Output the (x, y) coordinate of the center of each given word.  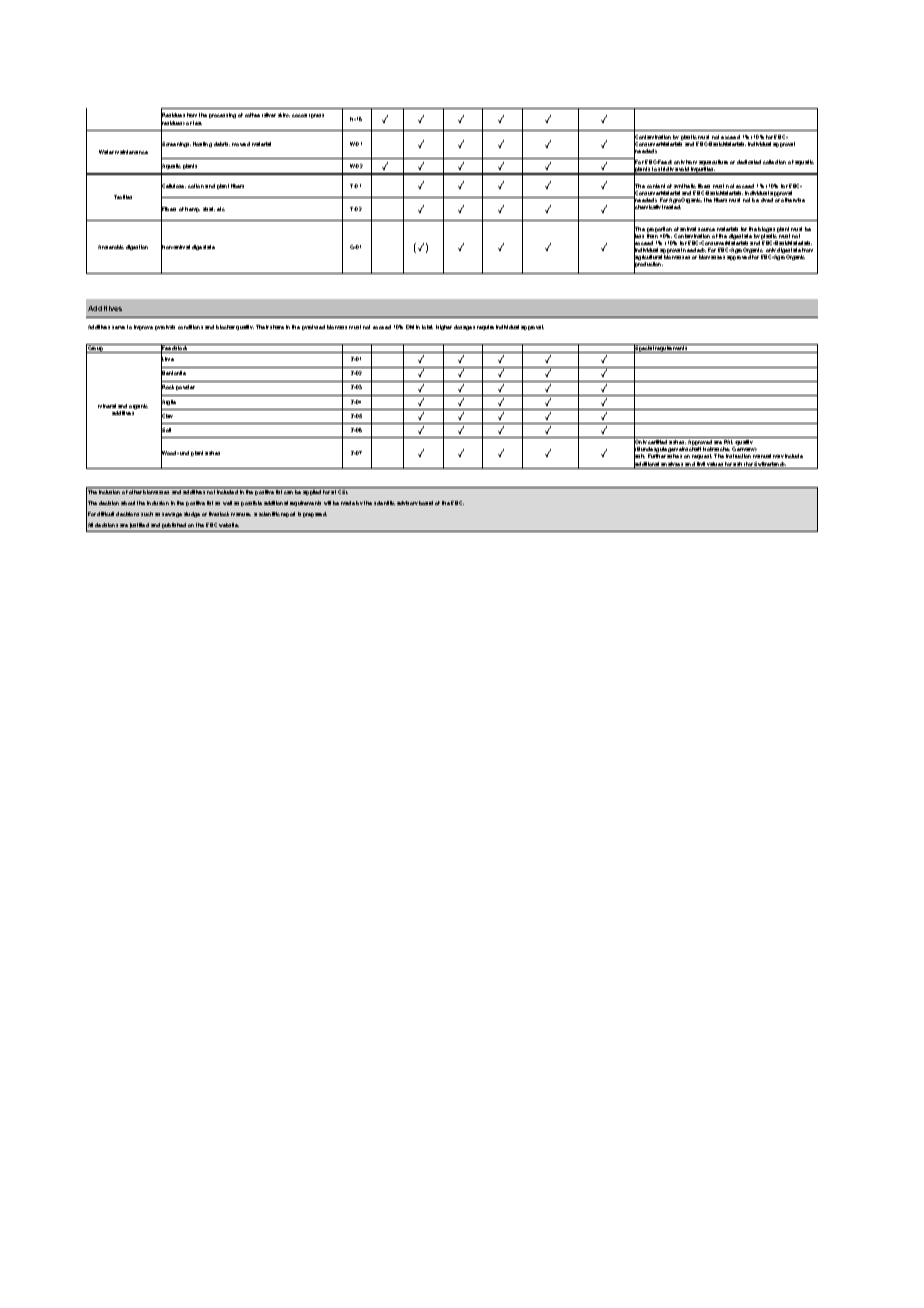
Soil (166, 430)
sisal (209, 209)
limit (701, 465)
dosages (464, 327)
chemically (647, 209)
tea (197, 123)
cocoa (299, 115)
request (702, 456)
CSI (343, 492)
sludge (192, 514)
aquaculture (713, 164)
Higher (444, 327)
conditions (190, 327)
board (426, 503)
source (706, 229)
